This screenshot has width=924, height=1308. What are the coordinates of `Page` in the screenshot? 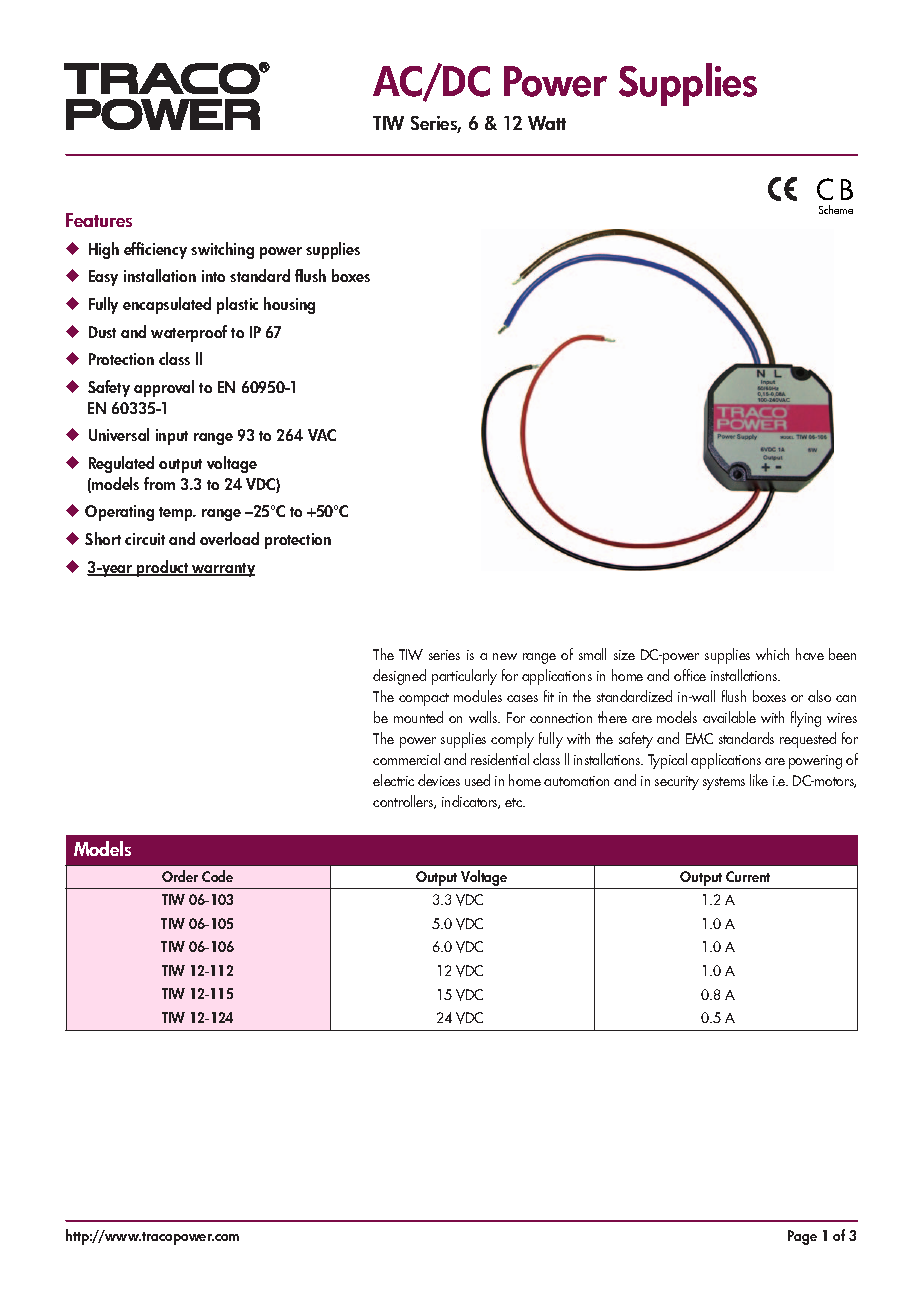 It's located at (802, 1237).
